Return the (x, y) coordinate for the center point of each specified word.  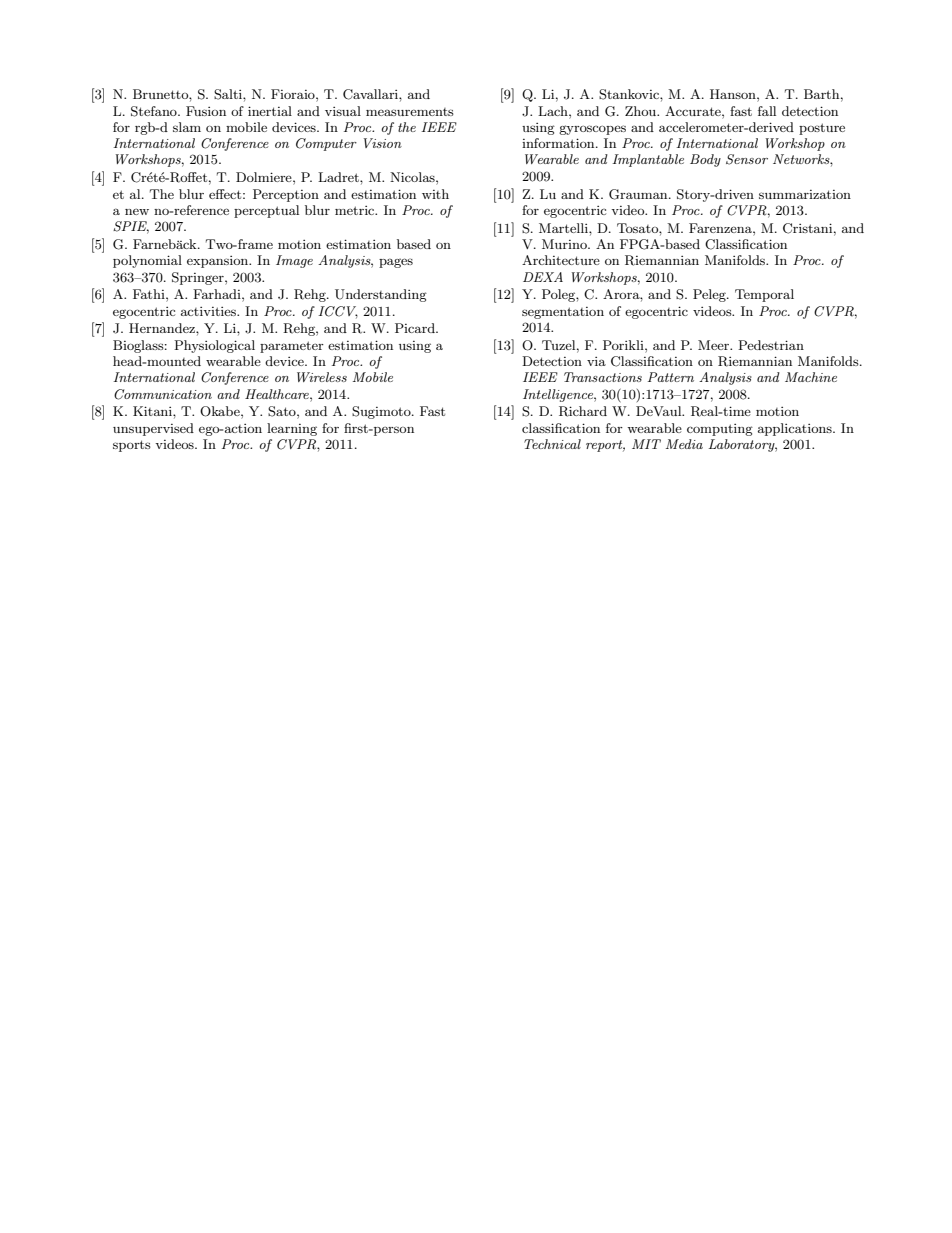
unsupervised (153, 429)
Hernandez (163, 328)
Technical (552, 444)
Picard (416, 328)
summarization (805, 194)
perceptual (266, 211)
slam (187, 127)
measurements (410, 112)
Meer (714, 345)
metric (356, 210)
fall (767, 111)
